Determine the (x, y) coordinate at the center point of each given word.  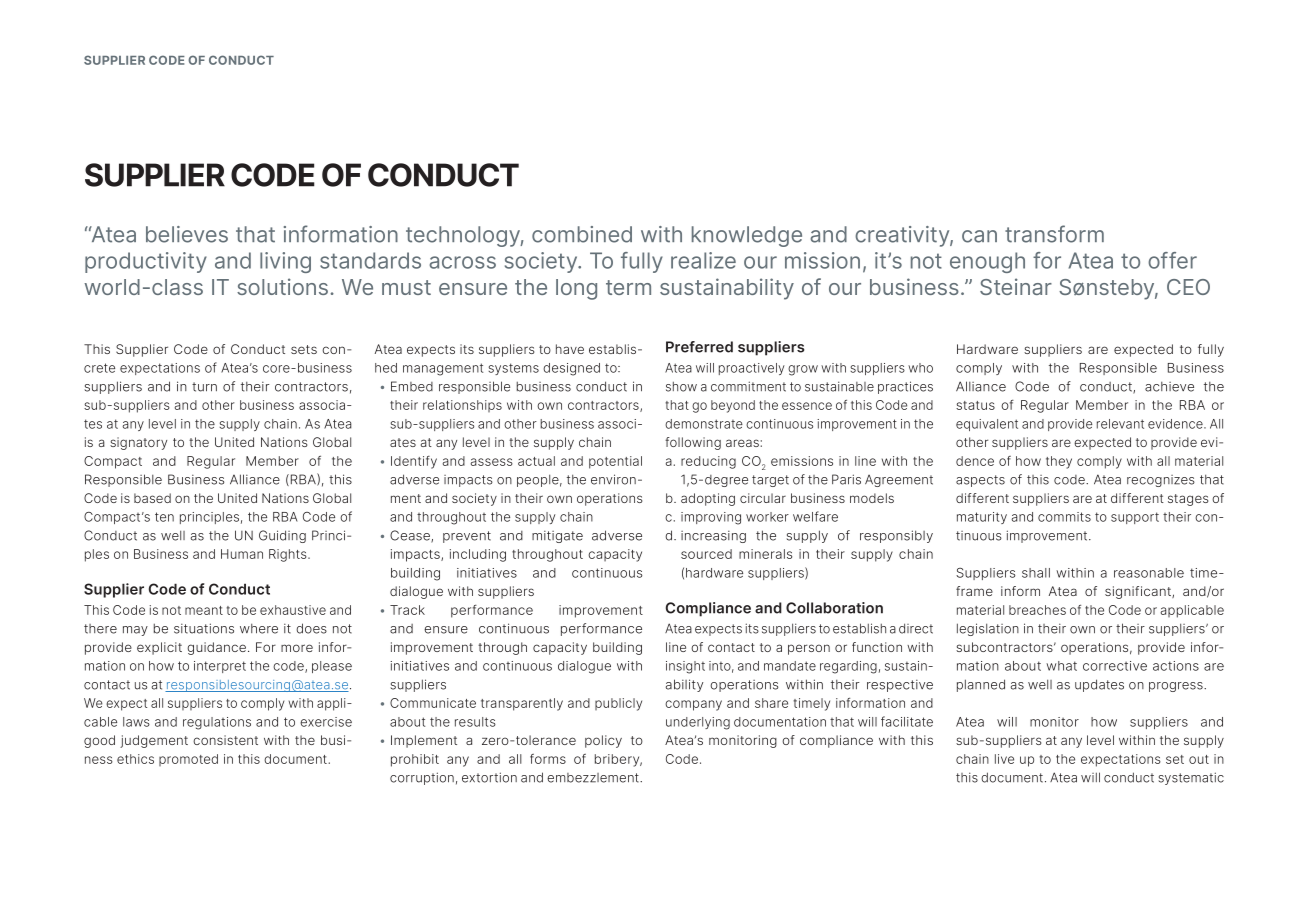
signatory (138, 443)
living (285, 262)
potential (615, 462)
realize (703, 260)
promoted (188, 760)
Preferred (699, 347)
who (920, 368)
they (1059, 462)
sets (304, 349)
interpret (220, 667)
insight (685, 667)
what (1061, 666)
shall (1036, 573)
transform (1054, 234)
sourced (706, 554)
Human (242, 554)
